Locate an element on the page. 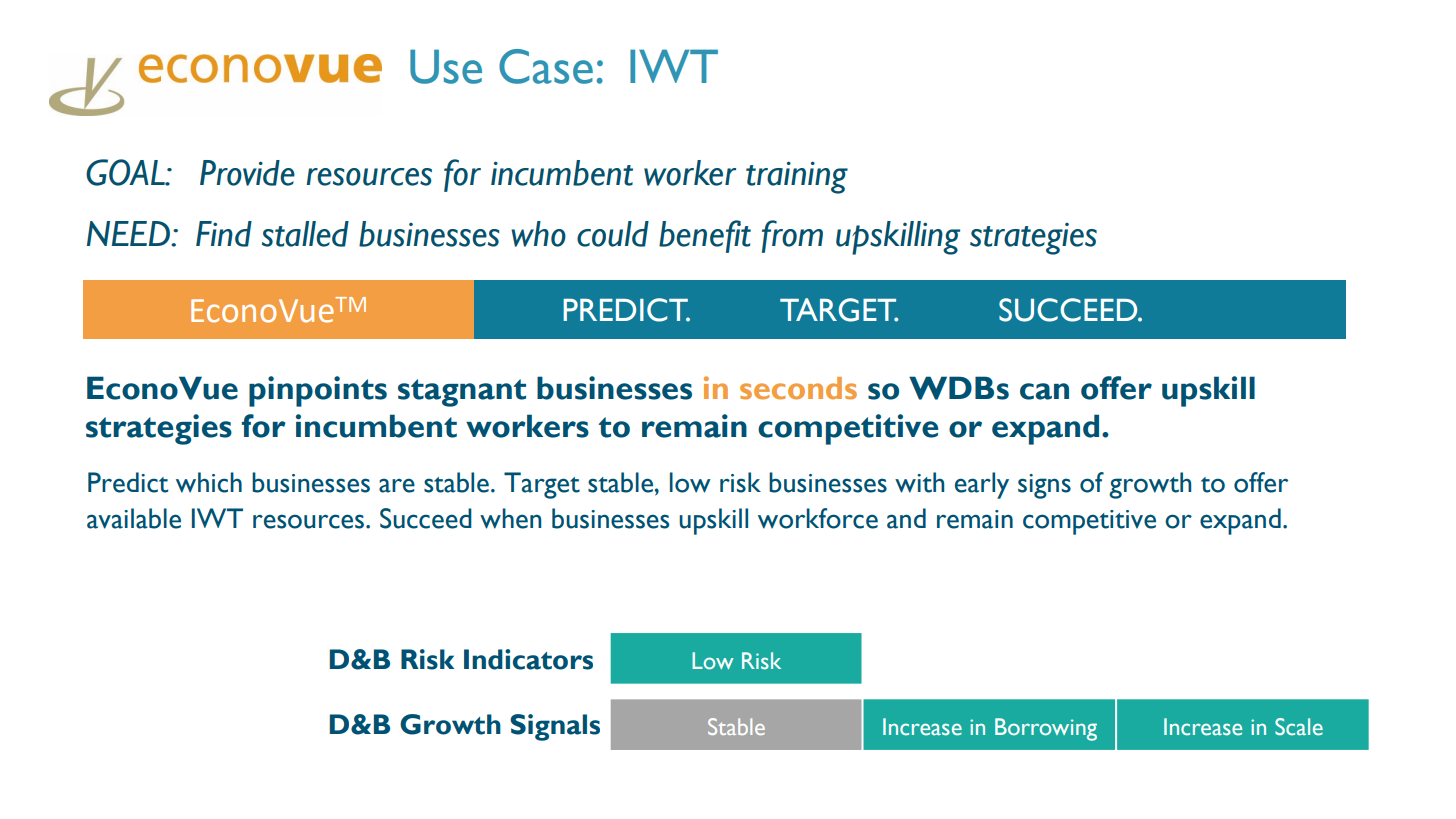 Image resolution: width=1456 pixels, height=819 pixels. training is located at coordinates (797, 177).
